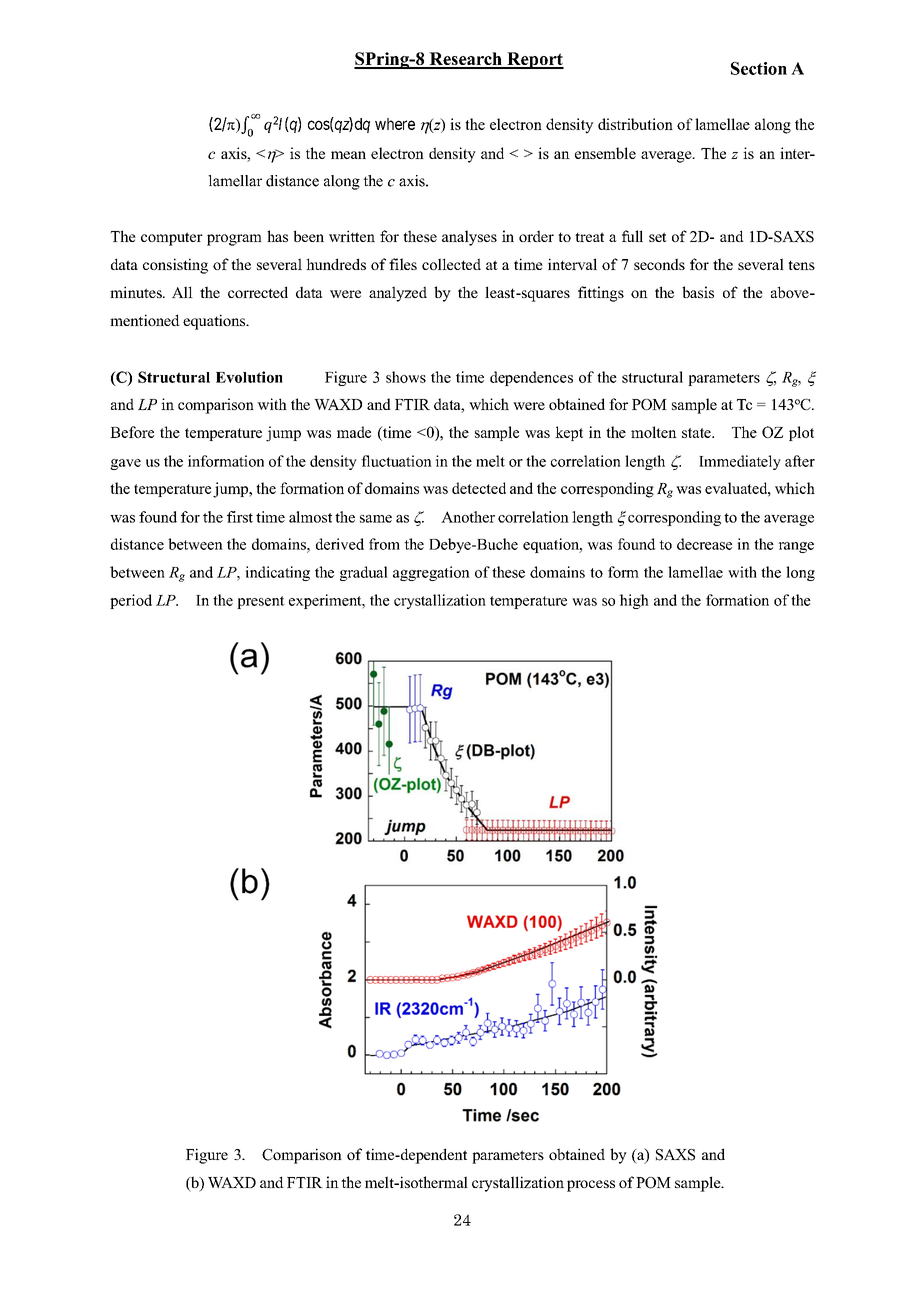 The height and width of the page is (1308, 924). Describe the element at coordinates (591, 1186) in the page. I see `process` at that location.
